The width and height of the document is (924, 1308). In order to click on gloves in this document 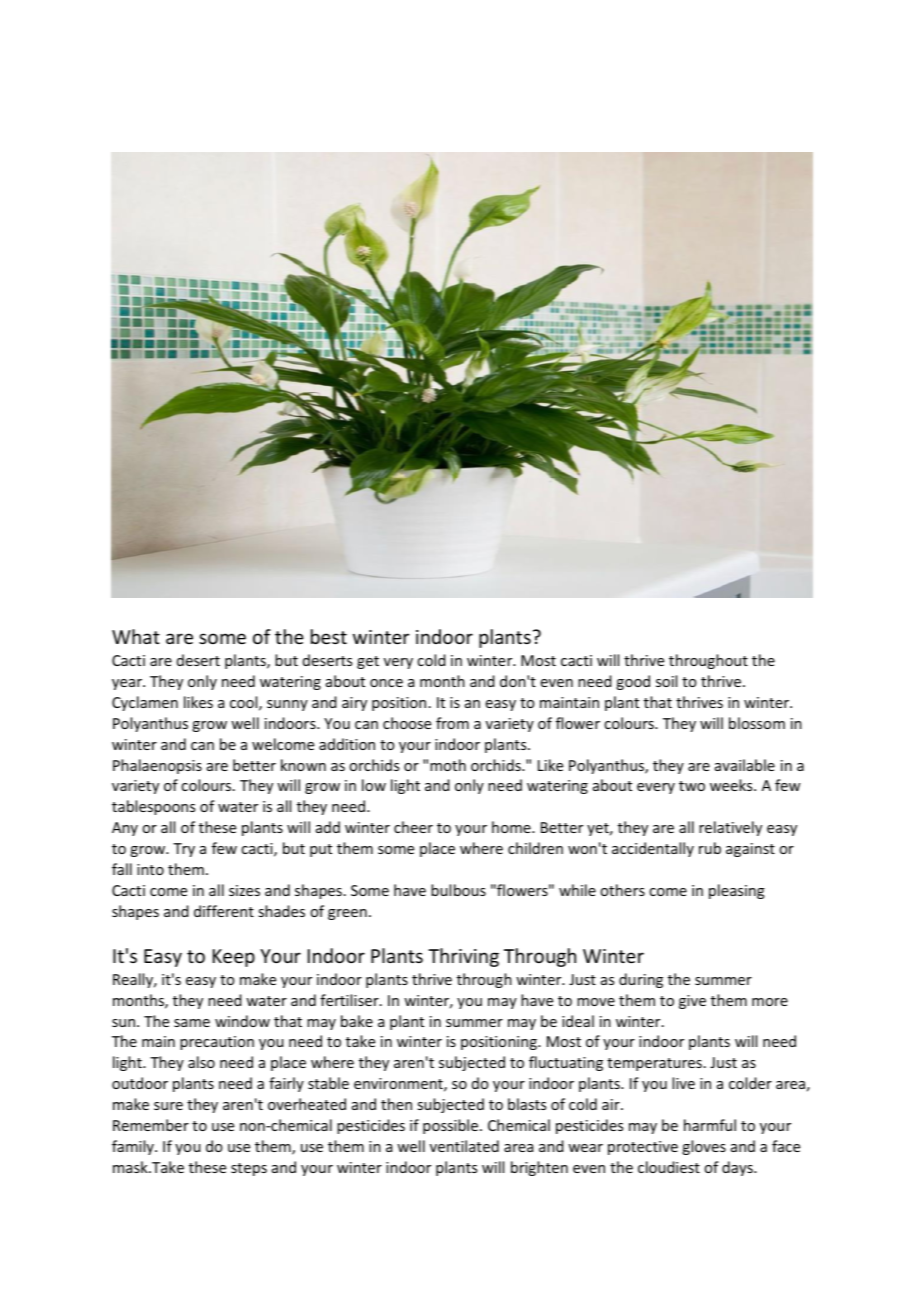, I will do `click(704, 1147)`.
